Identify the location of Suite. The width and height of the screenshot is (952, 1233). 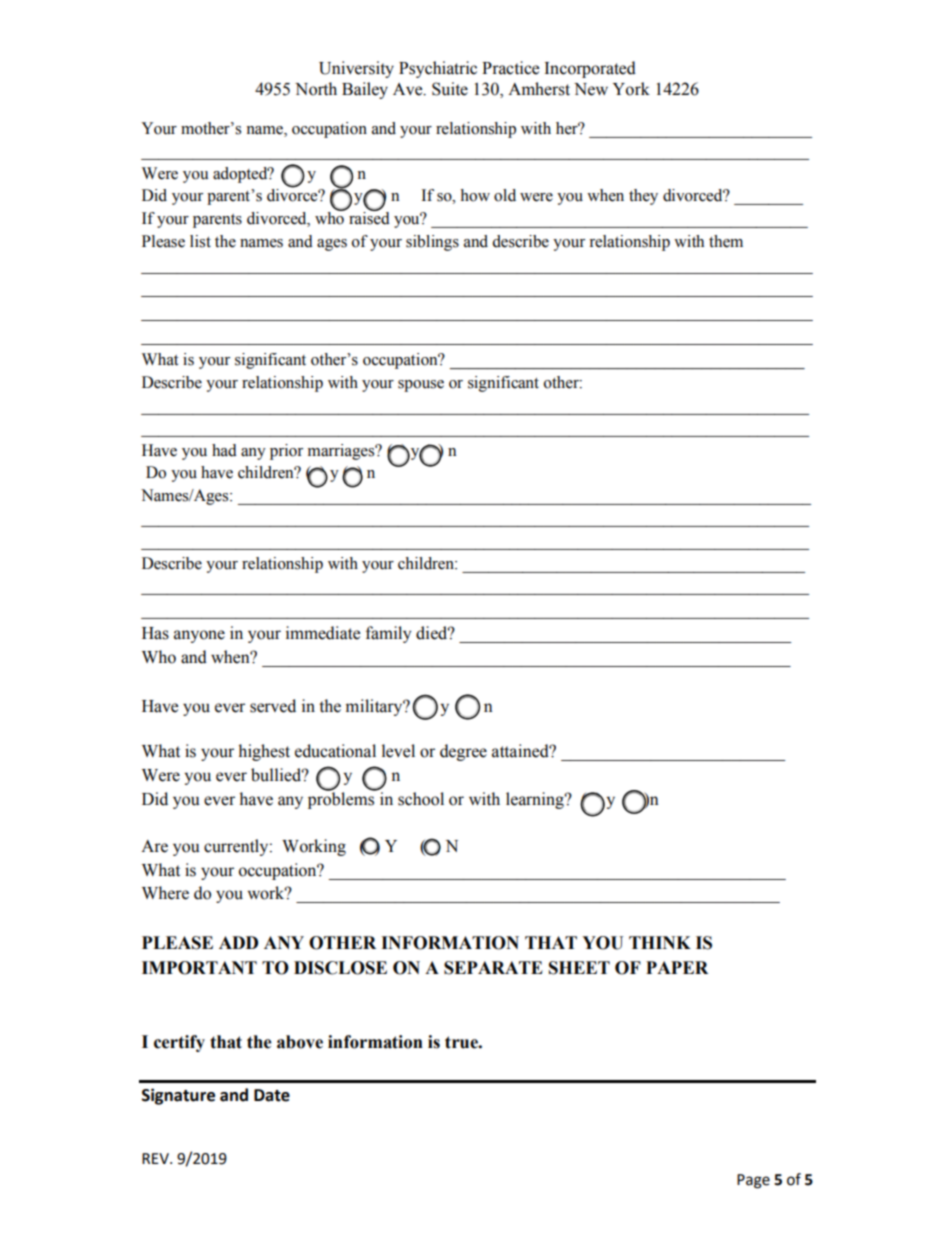
(450, 89).
